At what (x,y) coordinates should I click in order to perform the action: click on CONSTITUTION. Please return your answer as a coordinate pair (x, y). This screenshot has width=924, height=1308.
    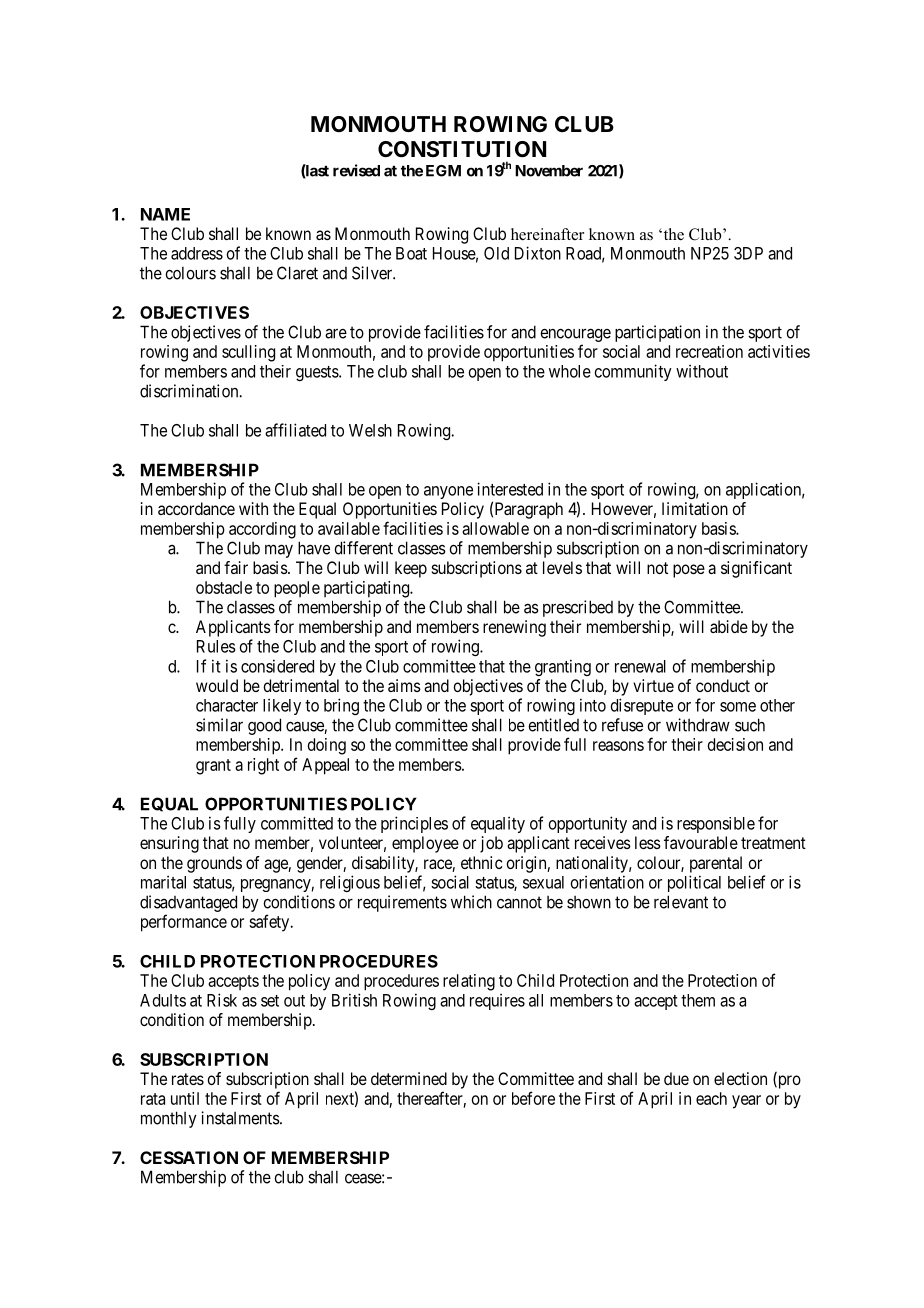
    Looking at the image, I should click on (462, 149).
